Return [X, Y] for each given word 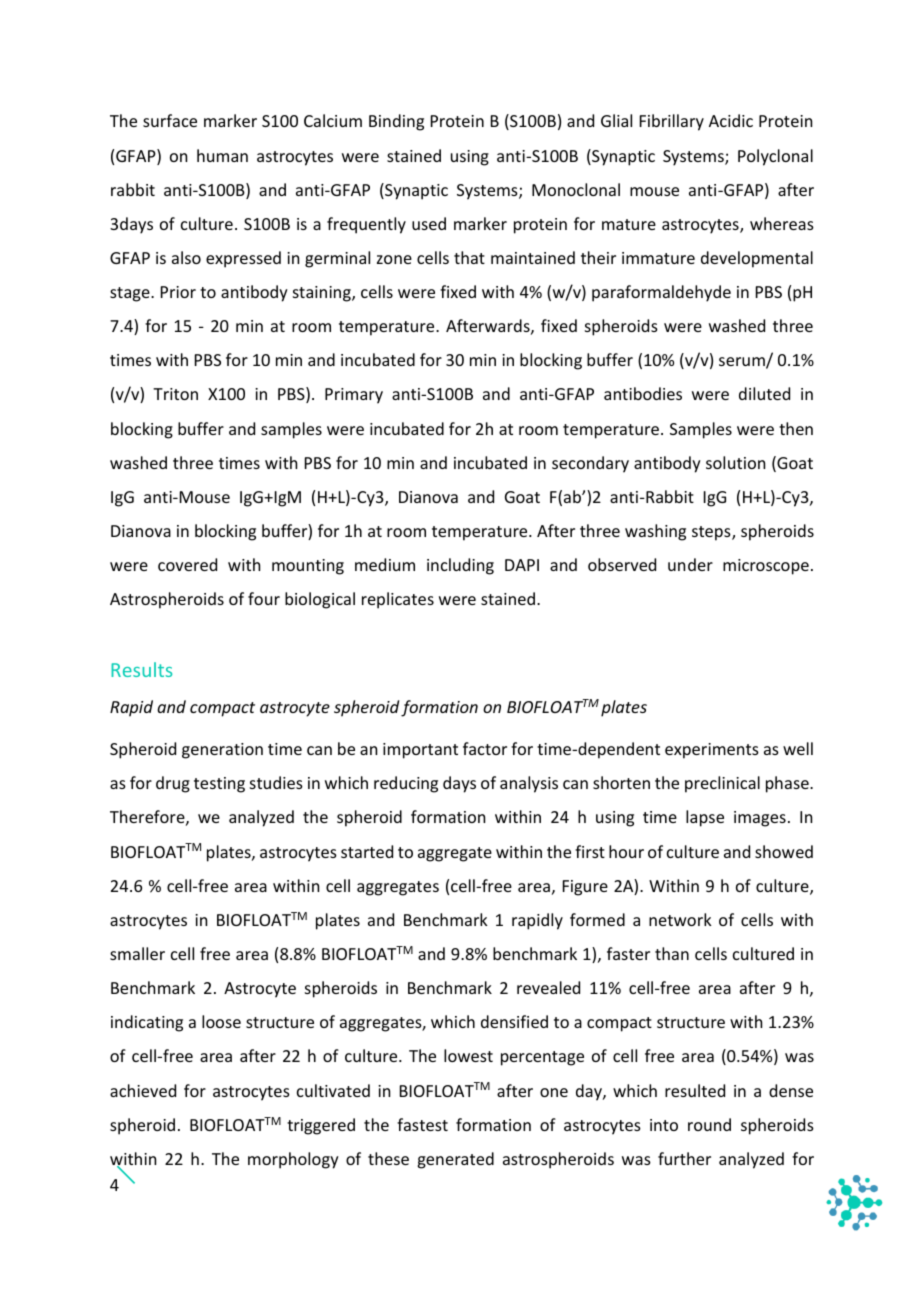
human [222, 155]
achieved [143, 1090]
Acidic [731, 120]
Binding [396, 122]
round [709, 1124]
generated [455, 1160]
